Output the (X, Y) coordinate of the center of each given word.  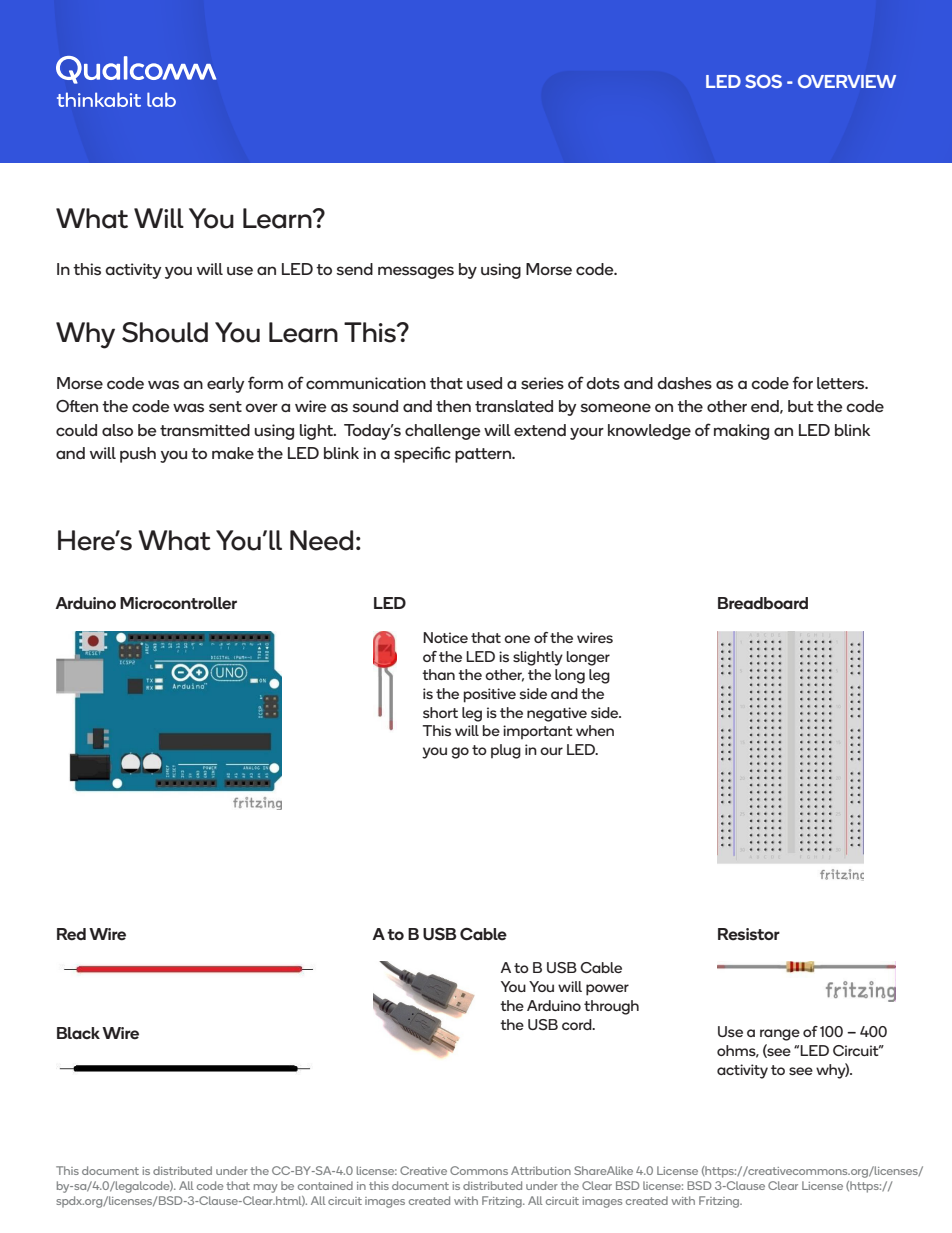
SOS (763, 81)
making (741, 432)
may (266, 1188)
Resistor (749, 934)
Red (71, 934)
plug (506, 751)
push (138, 455)
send (354, 269)
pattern (484, 455)
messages (416, 272)
